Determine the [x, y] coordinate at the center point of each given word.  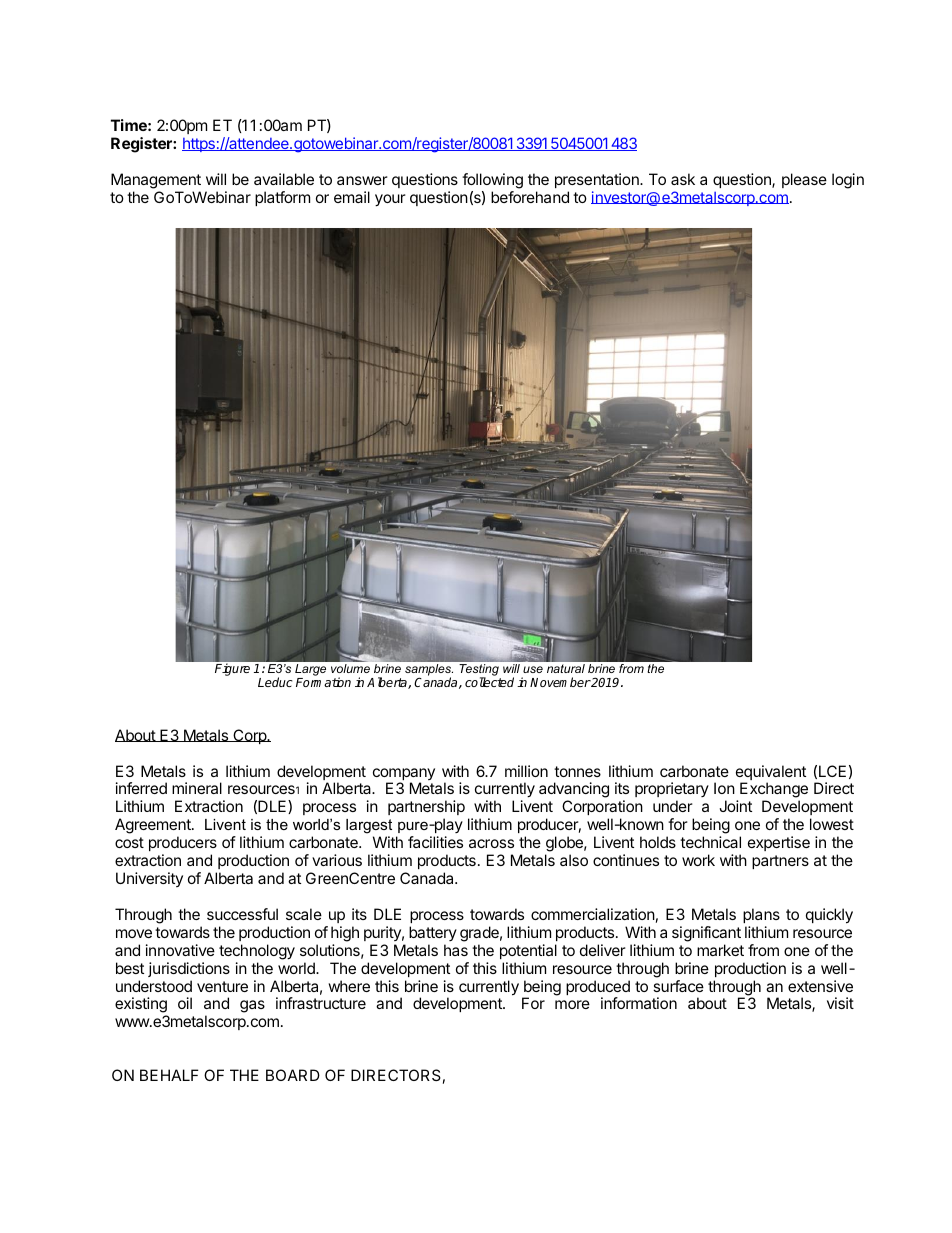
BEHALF [169, 1075]
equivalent [771, 774]
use [533, 669]
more [572, 1004]
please [804, 180]
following [492, 181]
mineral [197, 788]
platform [282, 198]
